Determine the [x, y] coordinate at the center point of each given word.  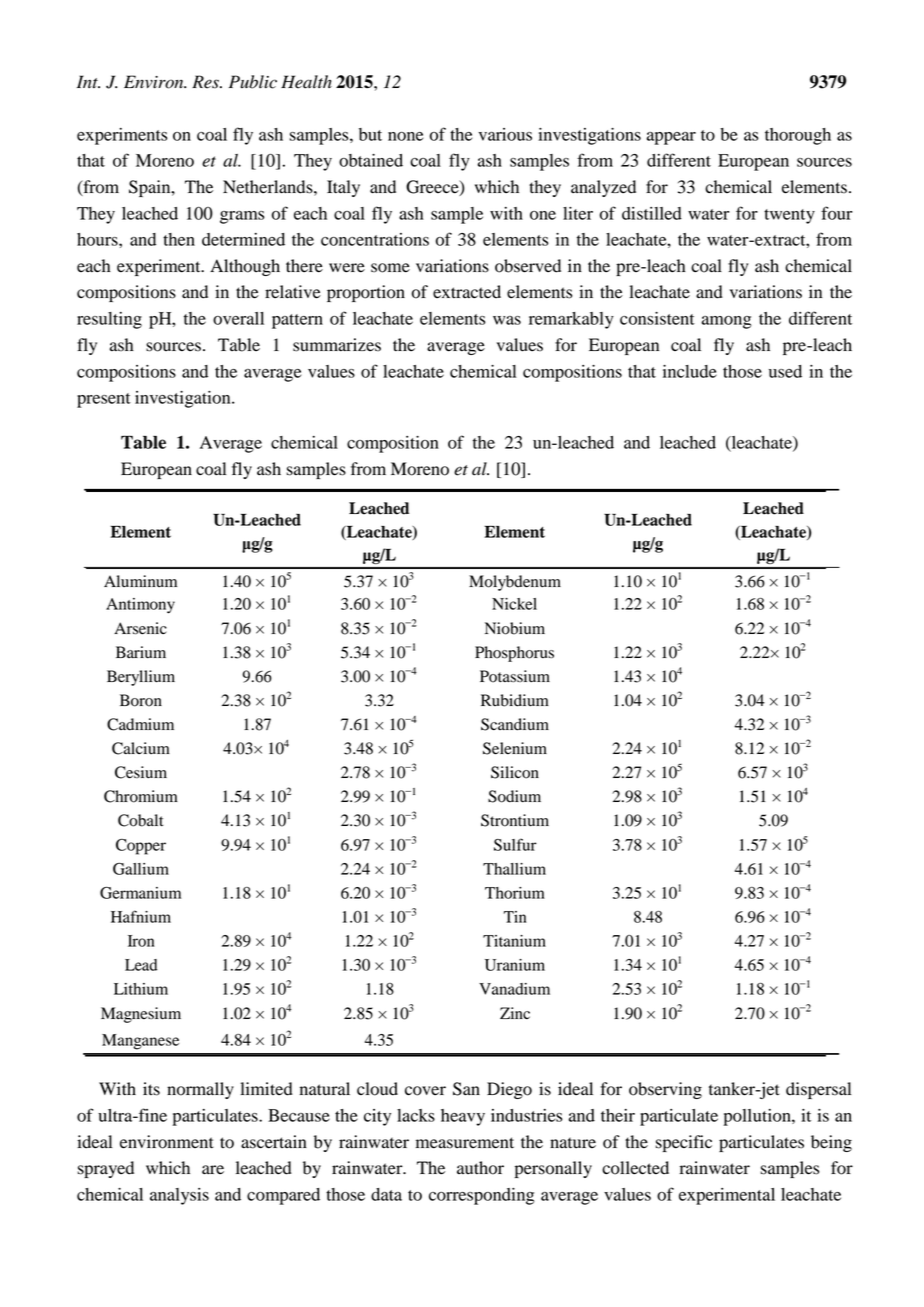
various [505, 134]
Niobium [515, 628]
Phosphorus [514, 654]
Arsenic [140, 628]
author [480, 1168]
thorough [798, 136]
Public [253, 82]
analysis [179, 1196]
